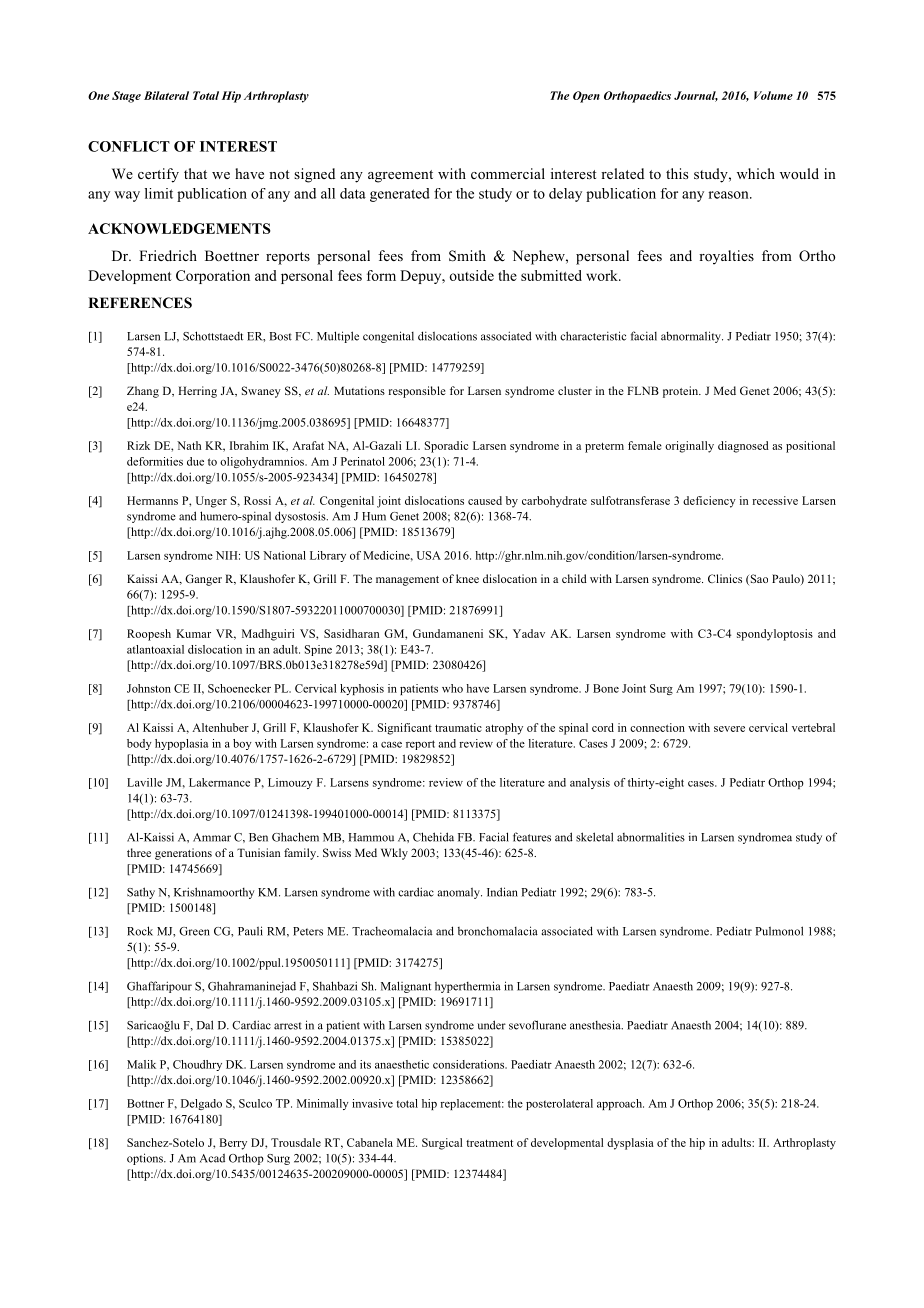  I want to click on abnormalities, so click(651, 837).
